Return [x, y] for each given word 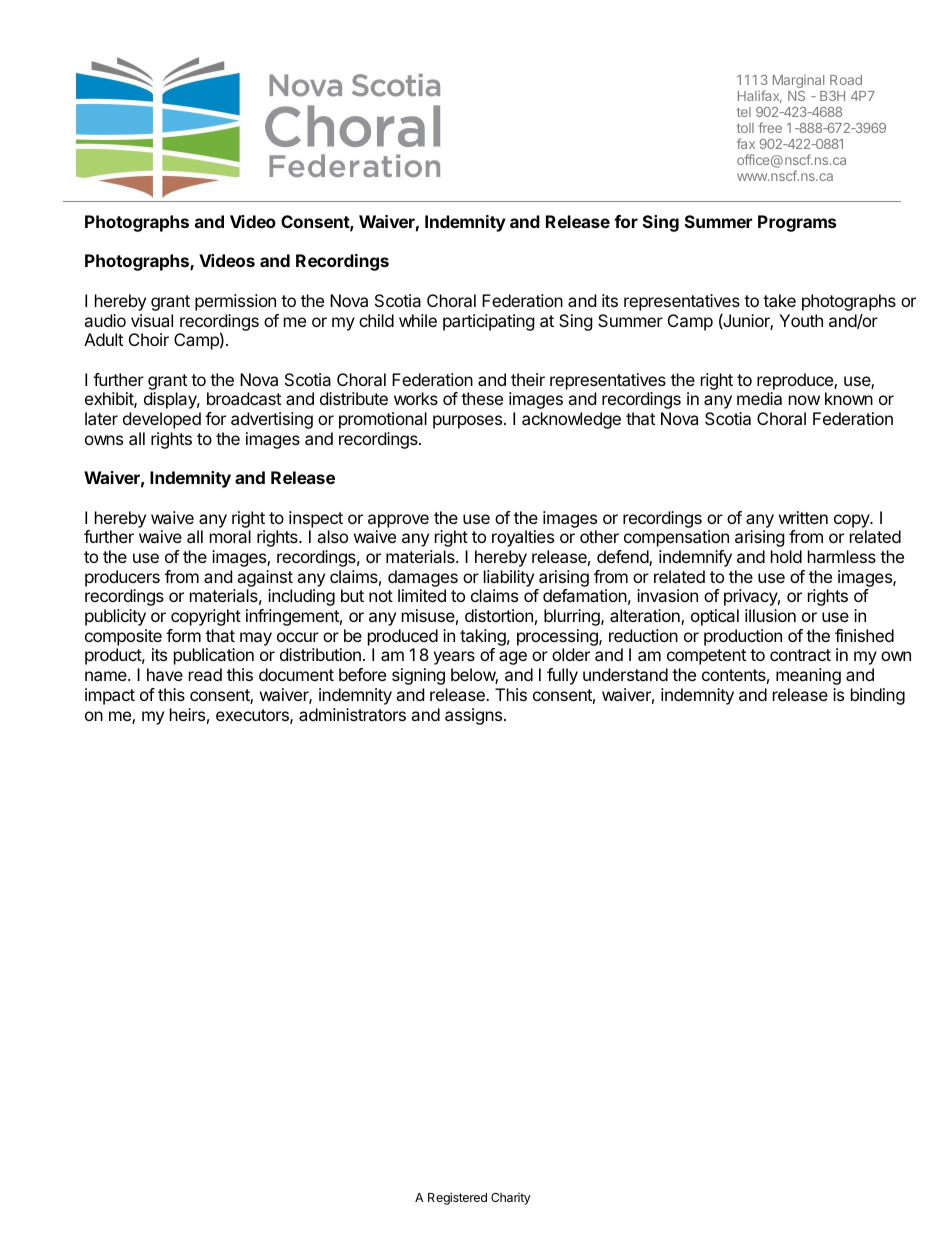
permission [235, 302]
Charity [511, 1199]
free [770, 127]
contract [800, 655]
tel [744, 112]
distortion [499, 615]
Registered [457, 1198]
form [183, 635]
